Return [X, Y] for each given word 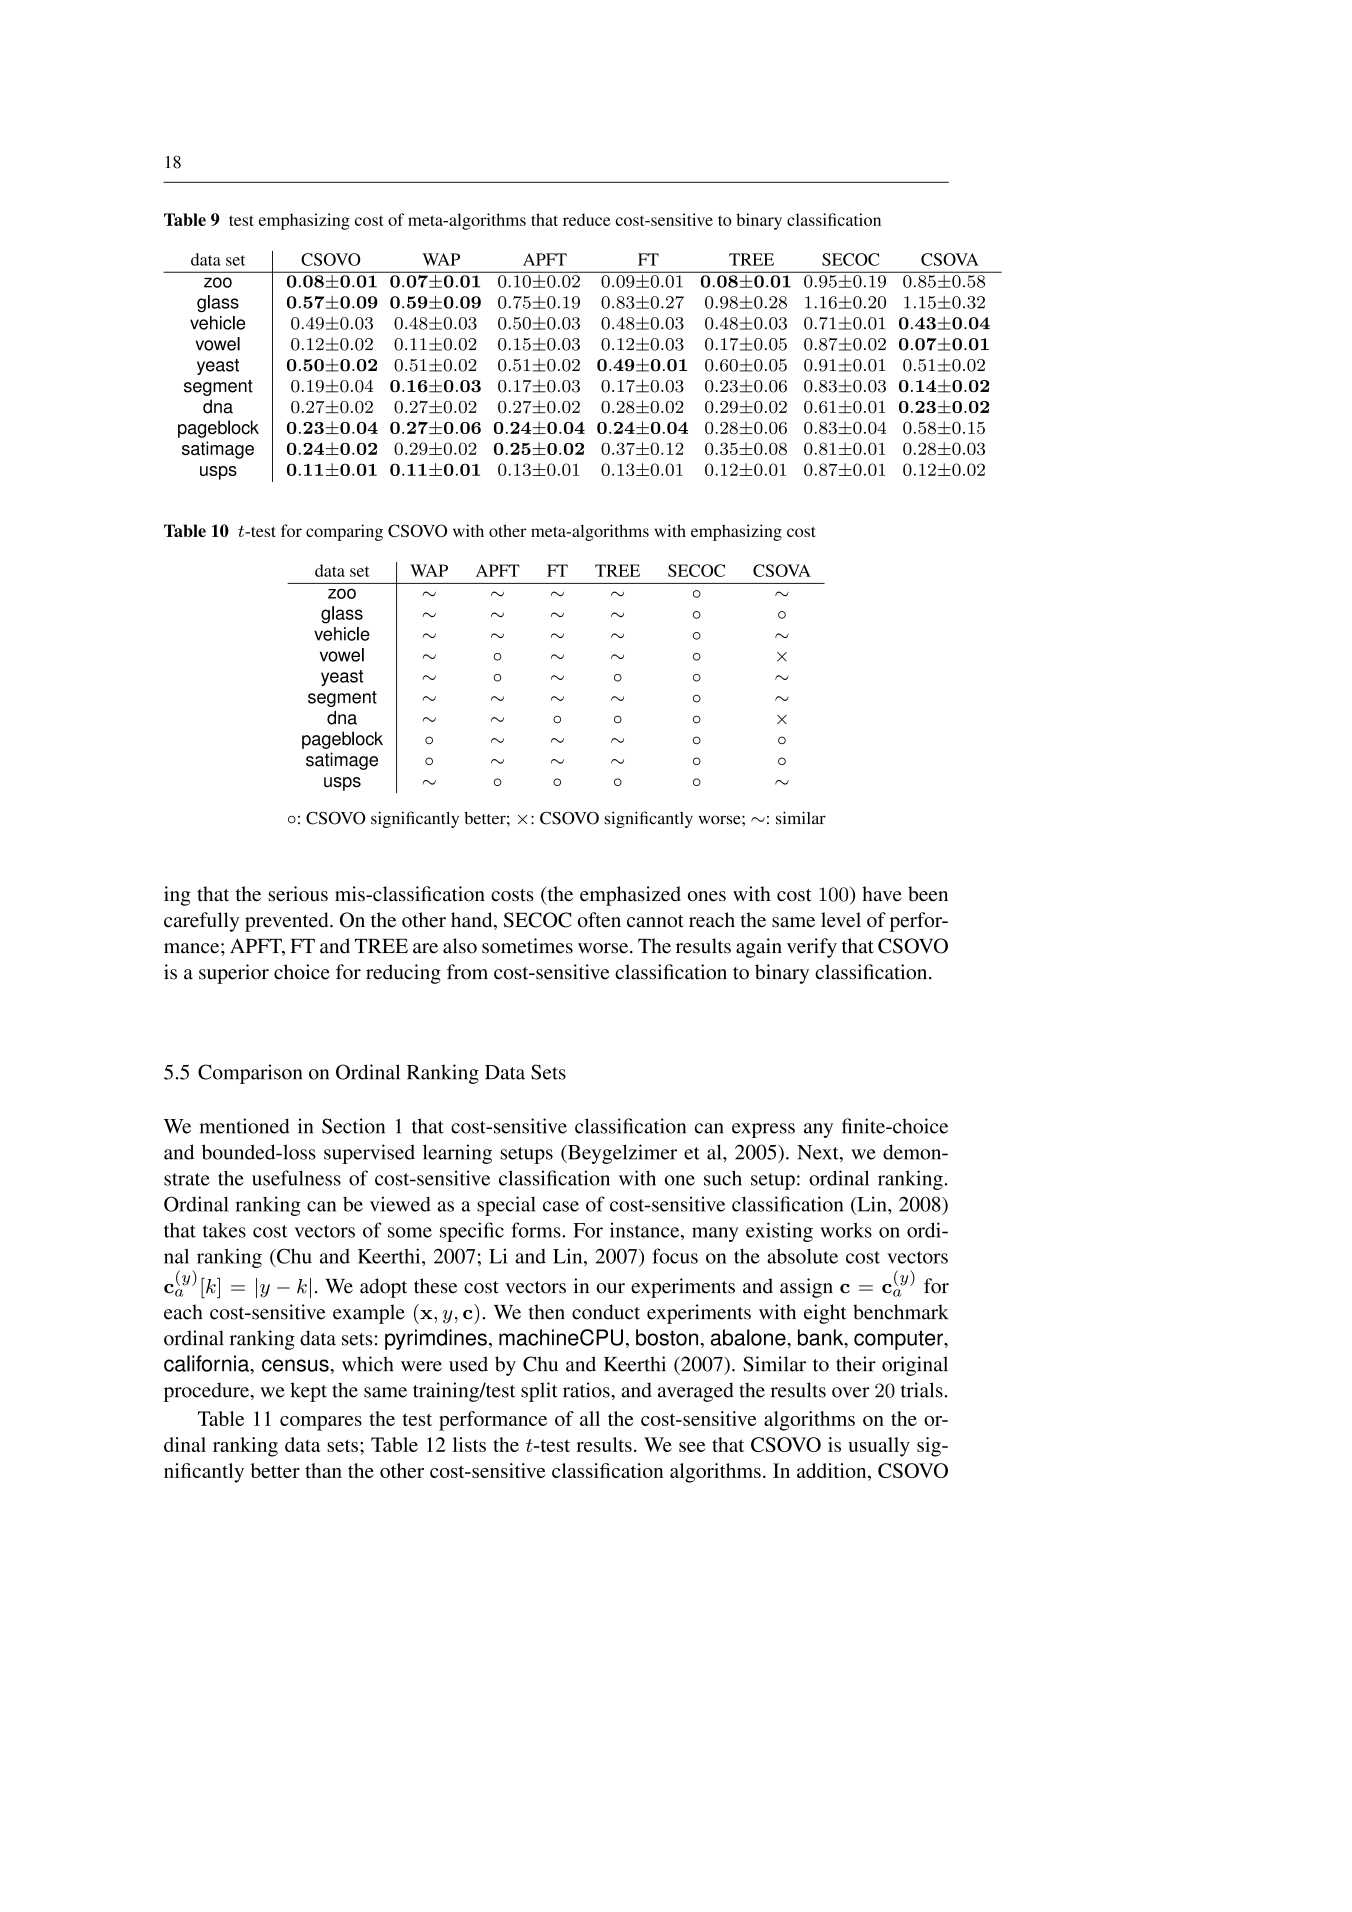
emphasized [630, 896]
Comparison [250, 1074]
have [882, 894]
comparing [344, 532]
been [928, 894]
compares [321, 1423]
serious [298, 894]
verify [812, 948]
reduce [587, 219]
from [467, 972]
